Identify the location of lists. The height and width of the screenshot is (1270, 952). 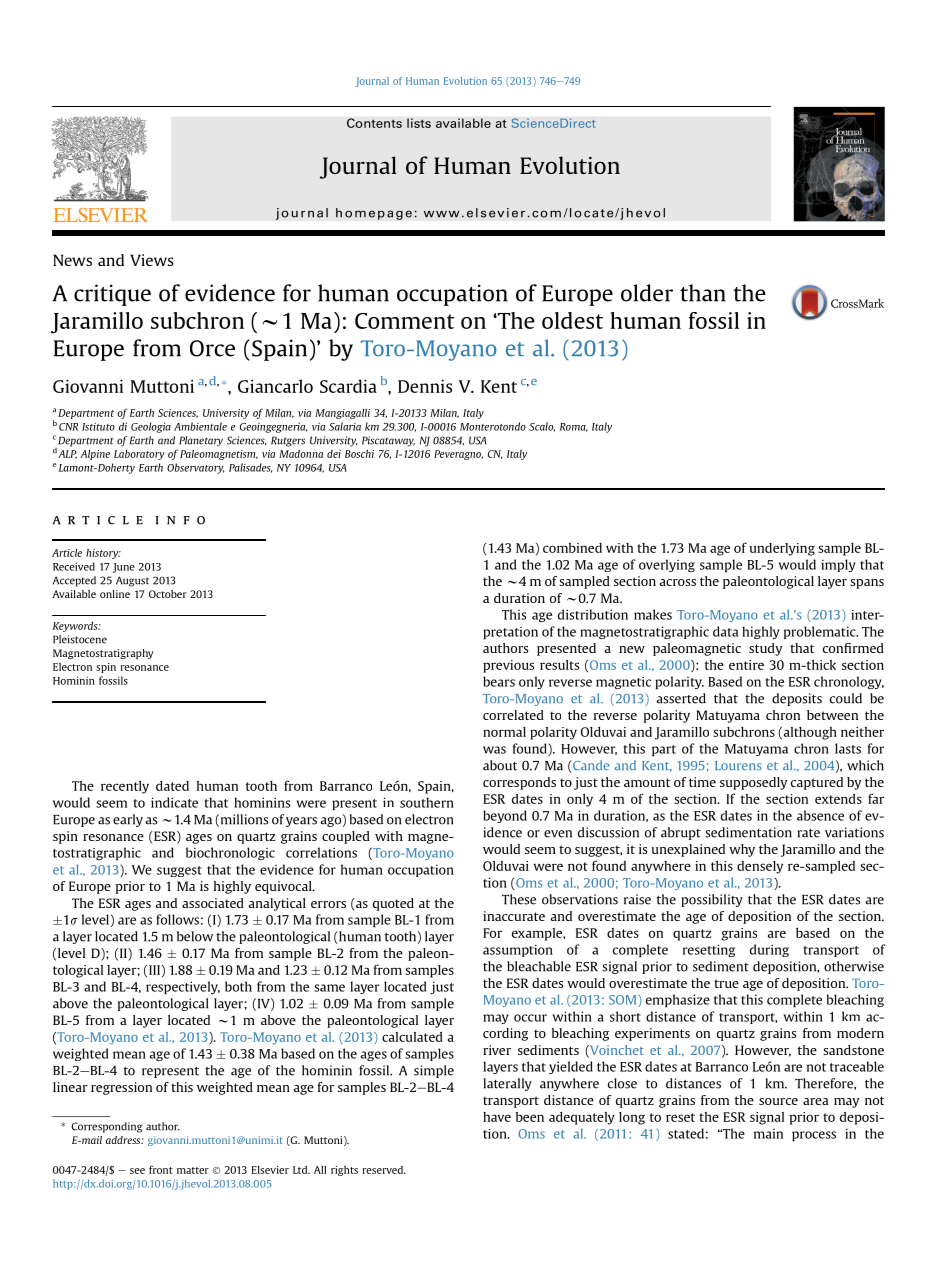
(419, 123).
